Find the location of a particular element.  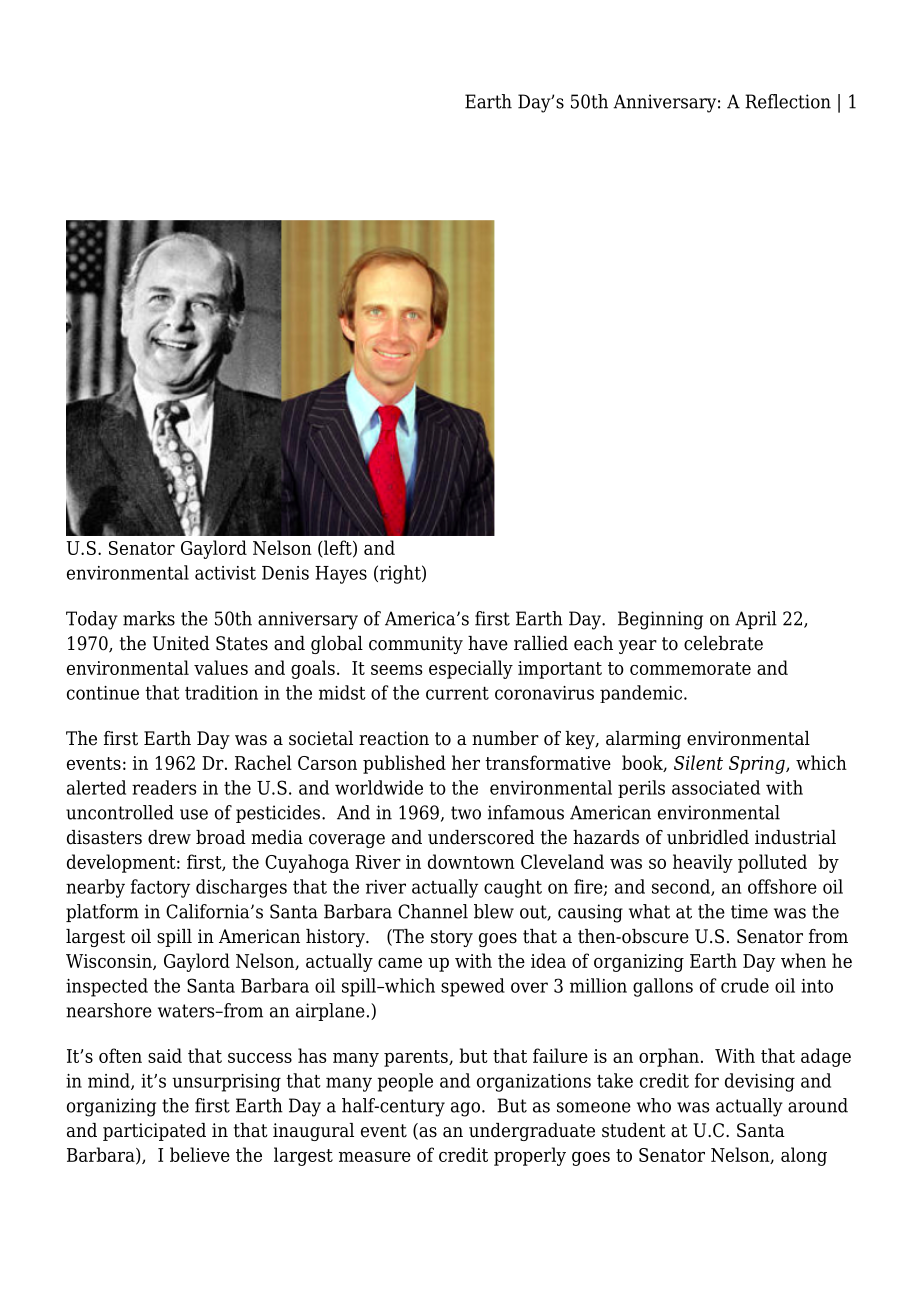

ago is located at coordinates (465, 1109).
